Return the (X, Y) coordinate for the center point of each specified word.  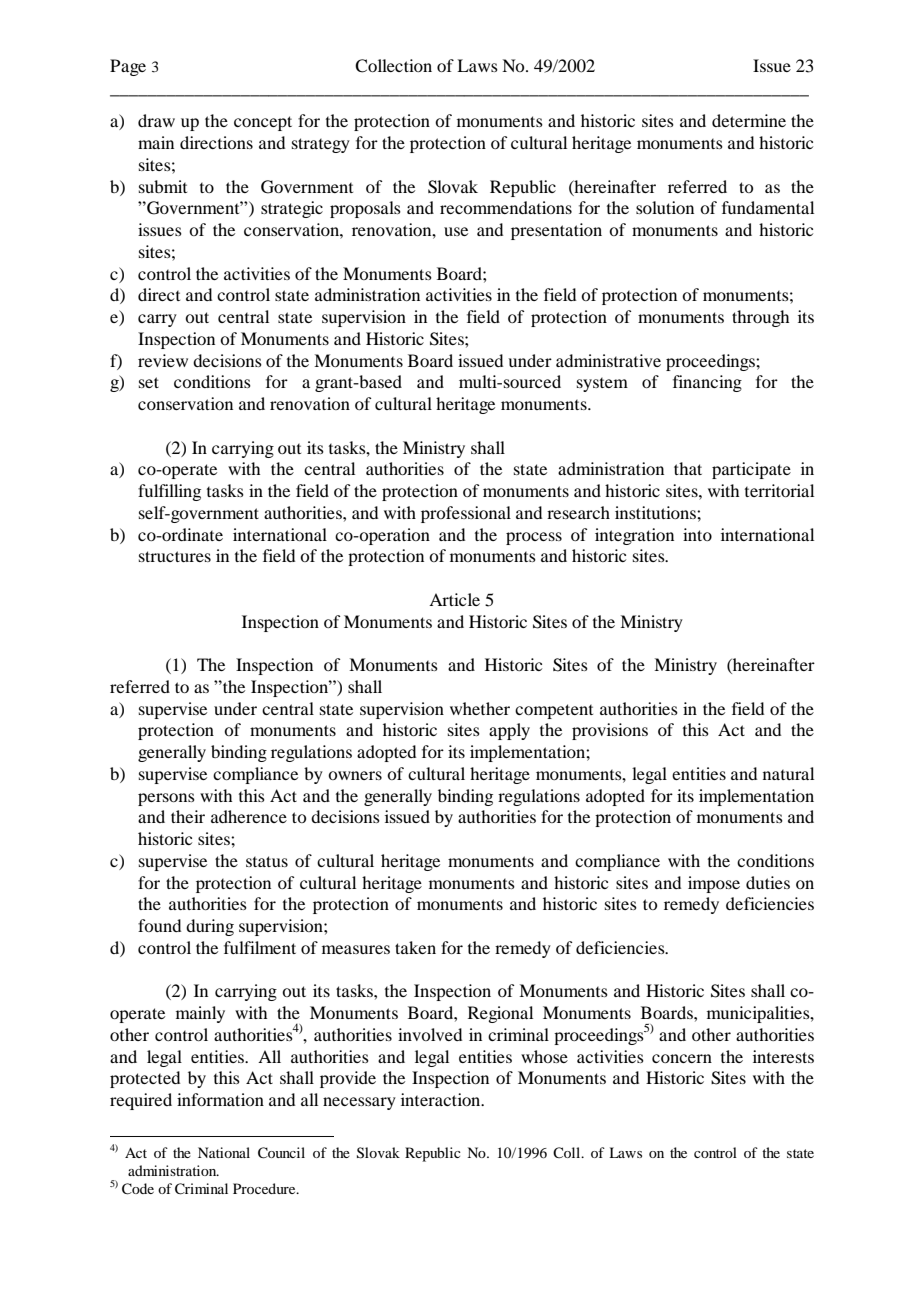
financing (707, 383)
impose (714, 884)
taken (415, 947)
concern (682, 1058)
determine (749, 120)
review (163, 360)
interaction (442, 1099)
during (210, 927)
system (602, 385)
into (697, 534)
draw (156, 120)
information (220, 1099)
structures (175, 556)
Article (454, 599)
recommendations (506, 207)
